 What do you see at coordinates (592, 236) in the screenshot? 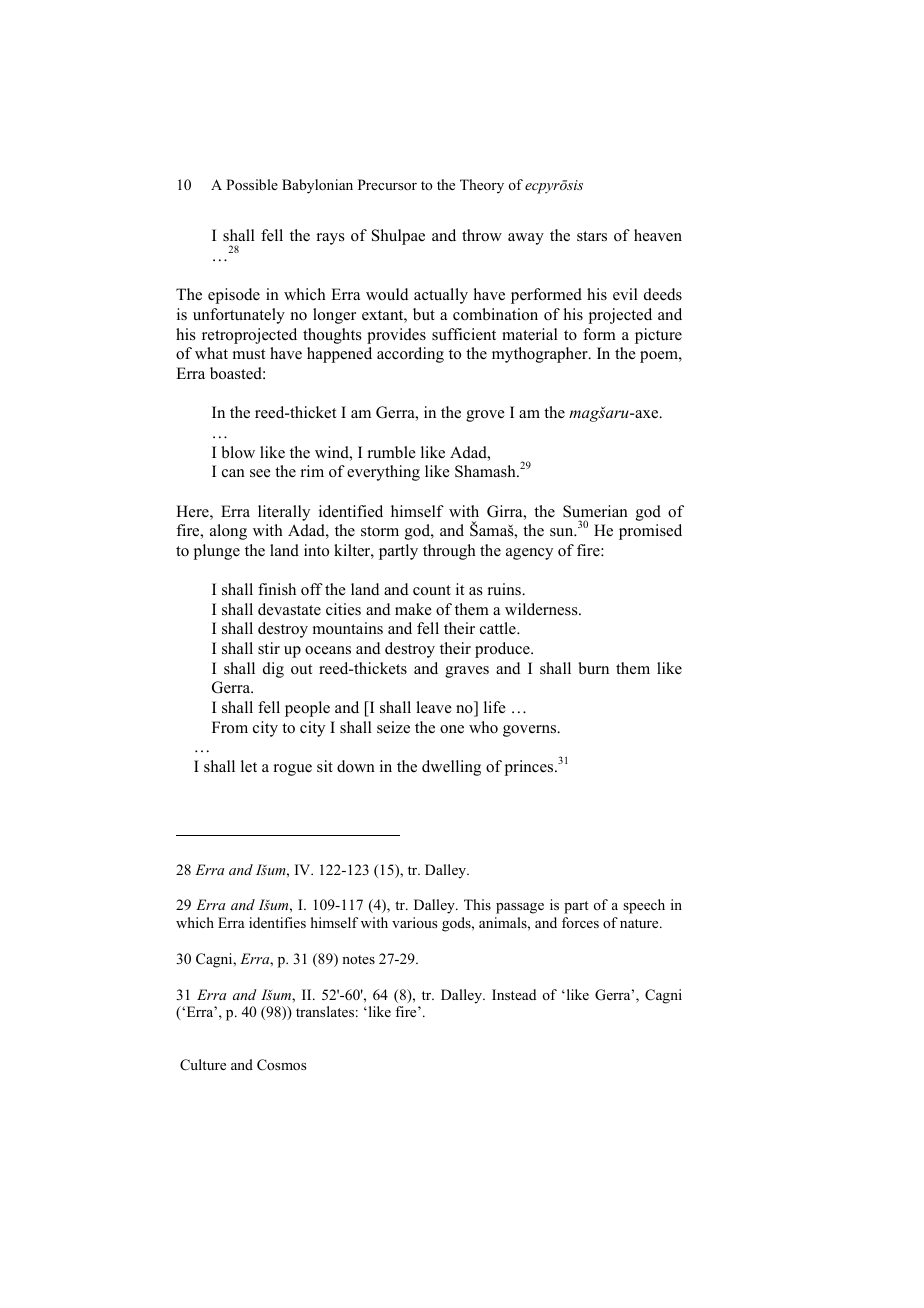
I see `stars` at bounding box center [592, 236].
